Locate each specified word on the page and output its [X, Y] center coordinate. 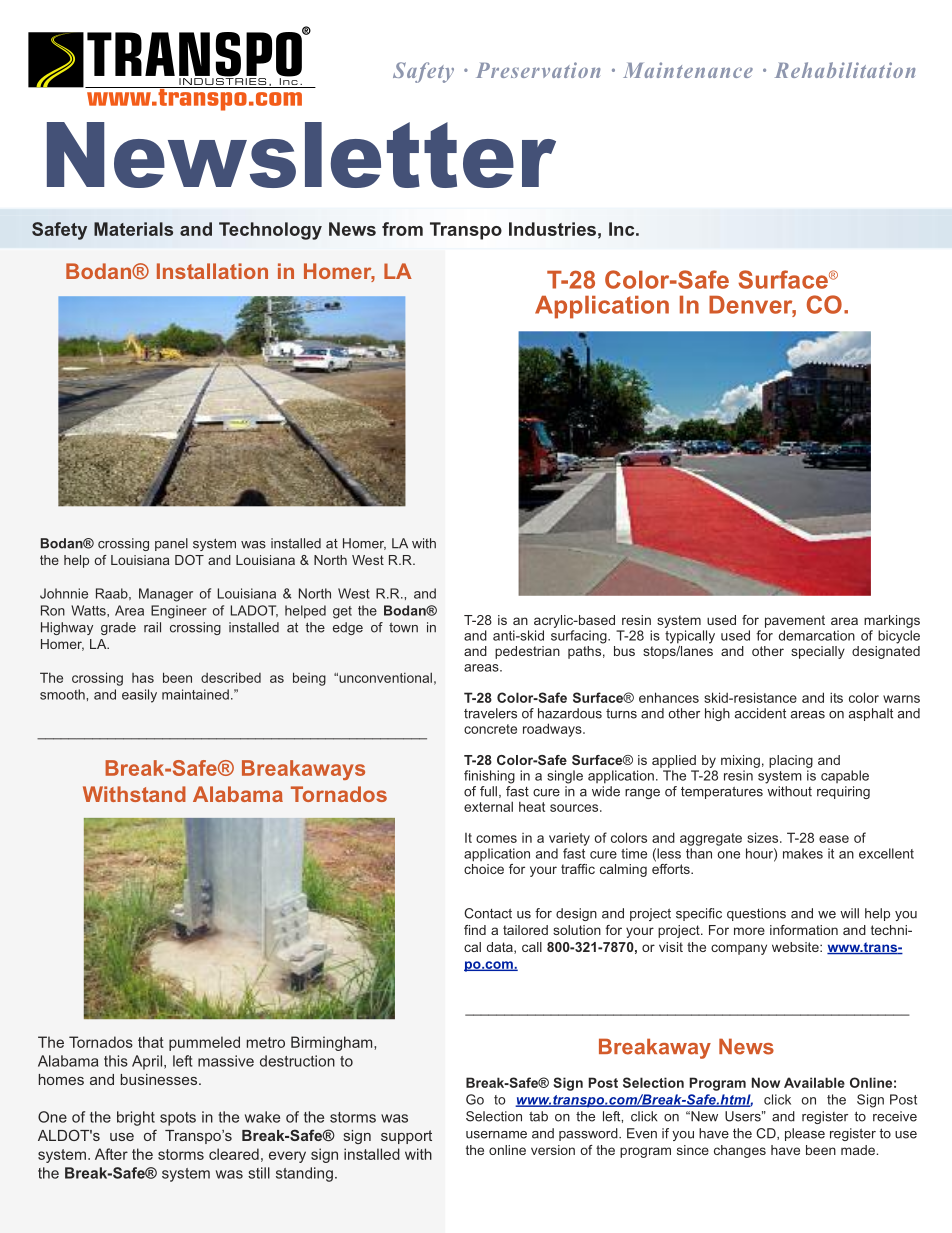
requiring [843, 792]
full [488, 791]
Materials [133, 229]
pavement [795, 621]
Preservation [538, 70]
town [403, 628]
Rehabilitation [845, 70]
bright [136, 1118]
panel [171, 544]
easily [139, 696]
